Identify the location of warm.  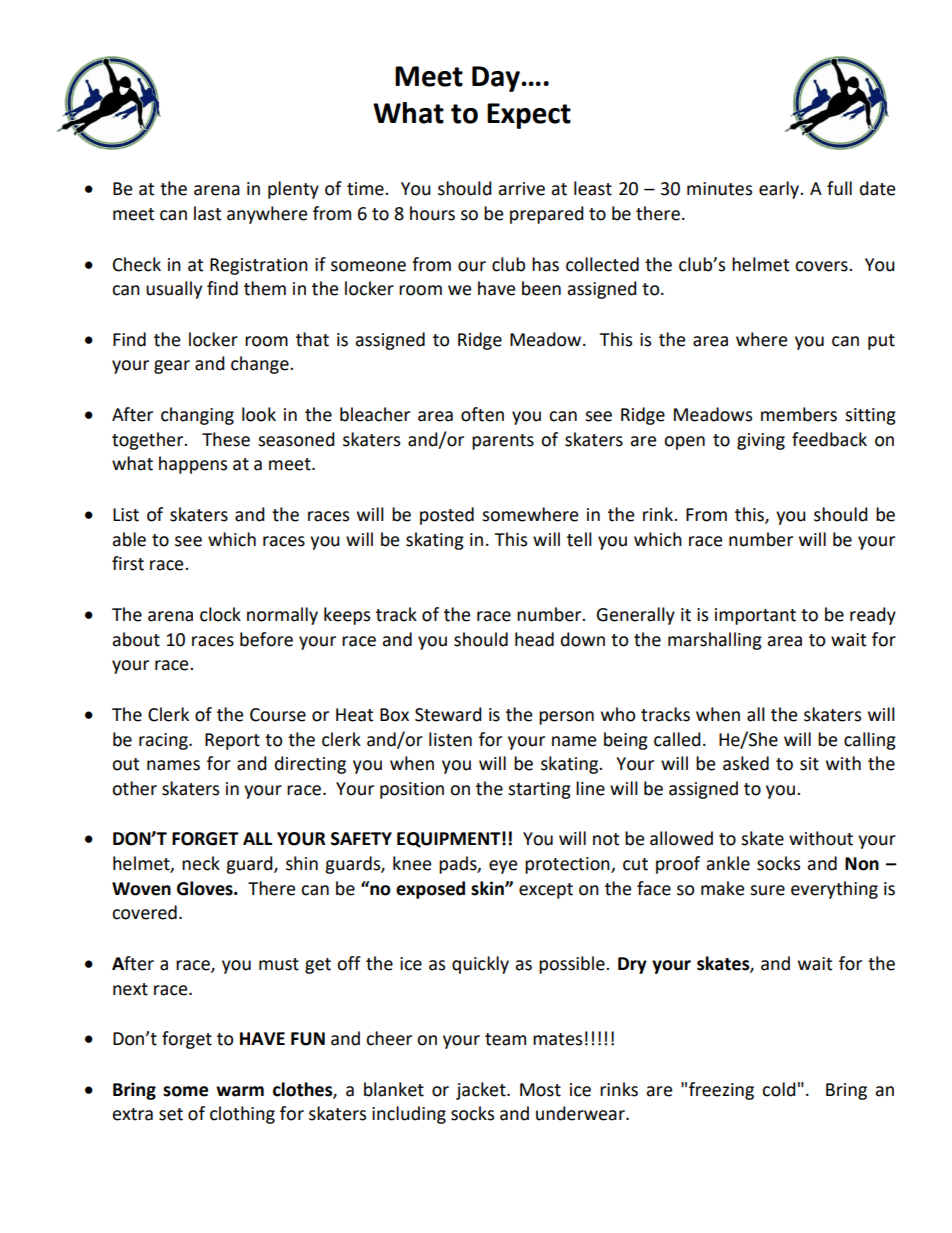
(240, 1091).
